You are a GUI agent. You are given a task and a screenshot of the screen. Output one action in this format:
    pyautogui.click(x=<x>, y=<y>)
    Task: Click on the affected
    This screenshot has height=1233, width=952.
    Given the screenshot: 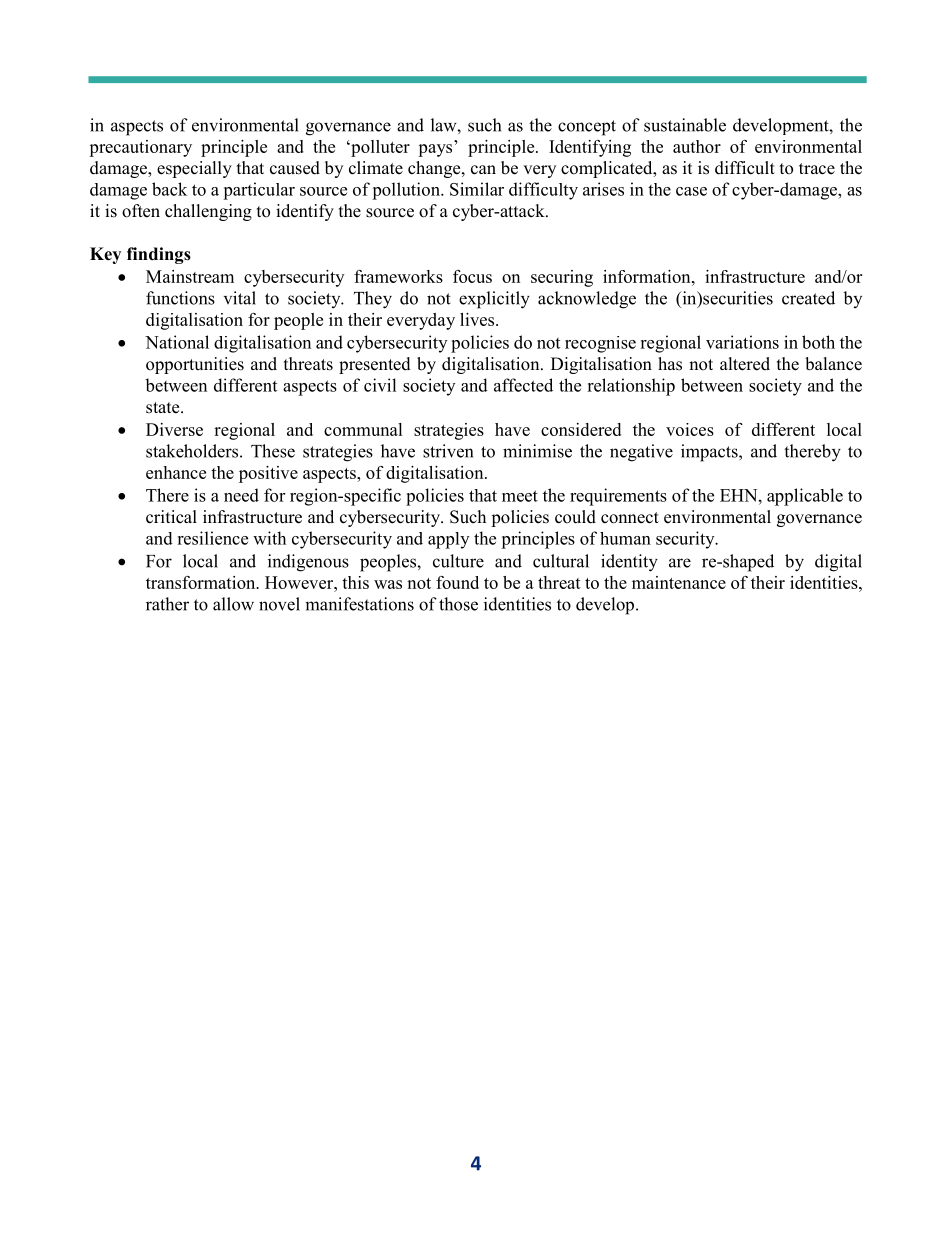 What is the action you would take?
    pyautogui.click(x=523, y=385)
